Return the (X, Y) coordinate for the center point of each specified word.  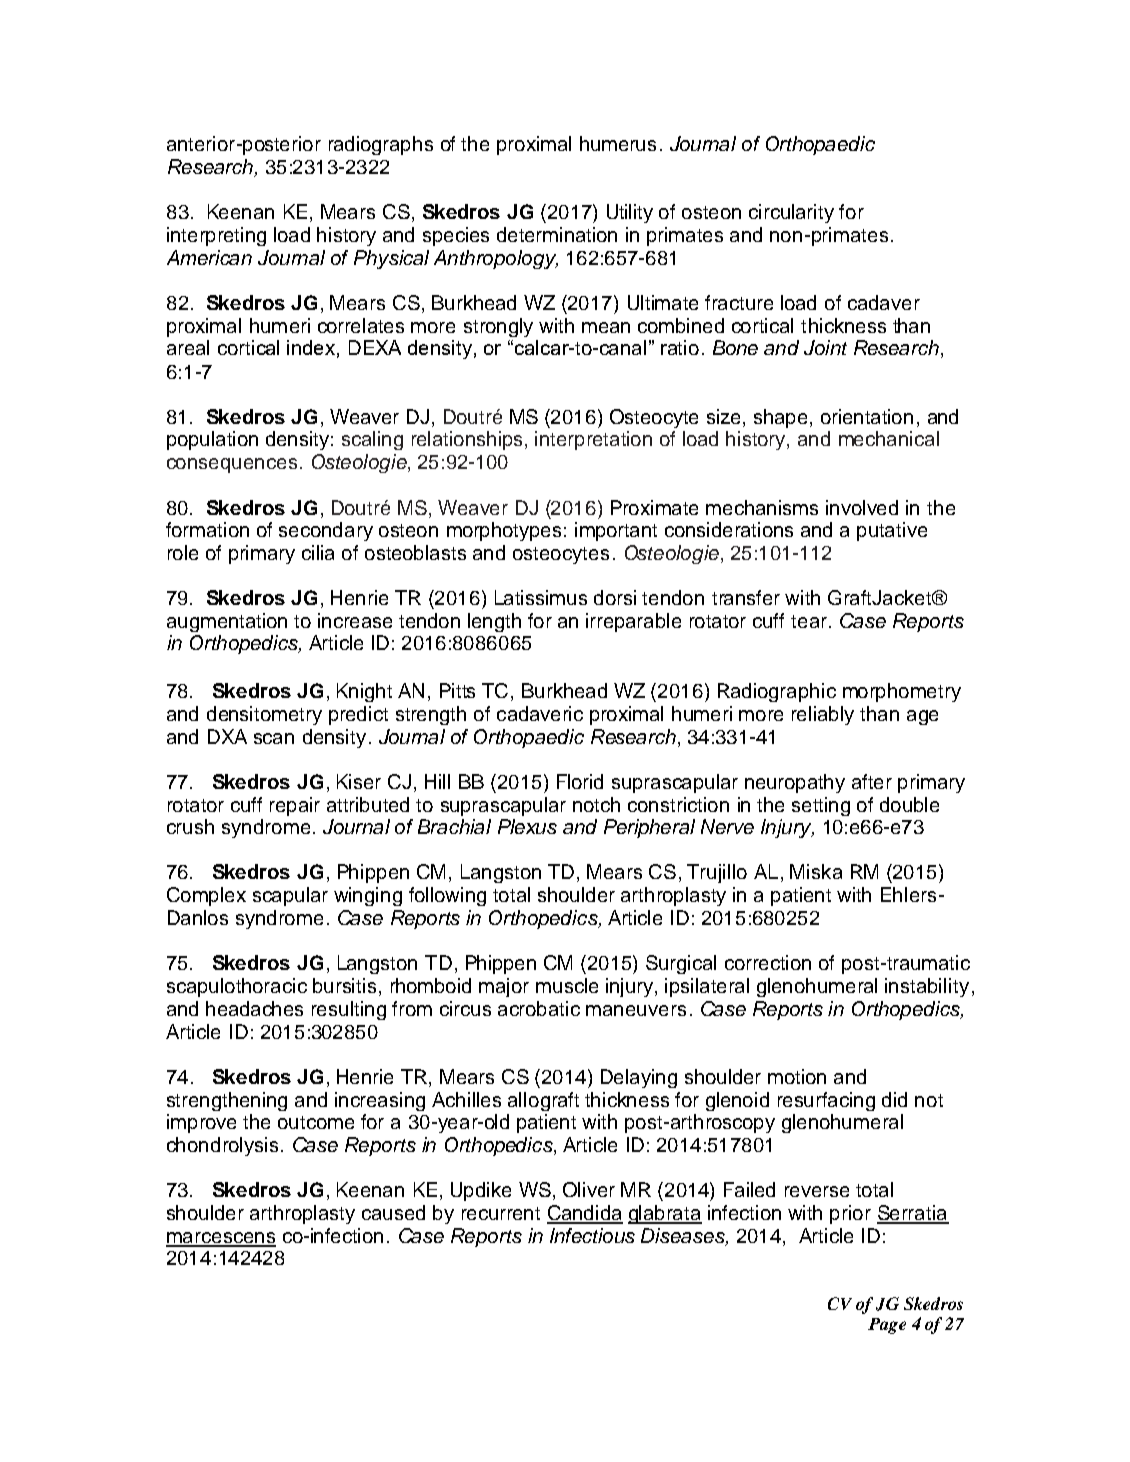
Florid (580, 781)
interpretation (593, 440)
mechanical (889, 438)
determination (557, 234)
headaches (254, 1008)
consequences (232, 465)
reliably (823, 715)
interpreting (216, 236)
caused (393, 1212)
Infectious (592, 1235)
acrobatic (539, 1008)
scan (274, 738)
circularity (791, 213)
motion (797, 1076)
